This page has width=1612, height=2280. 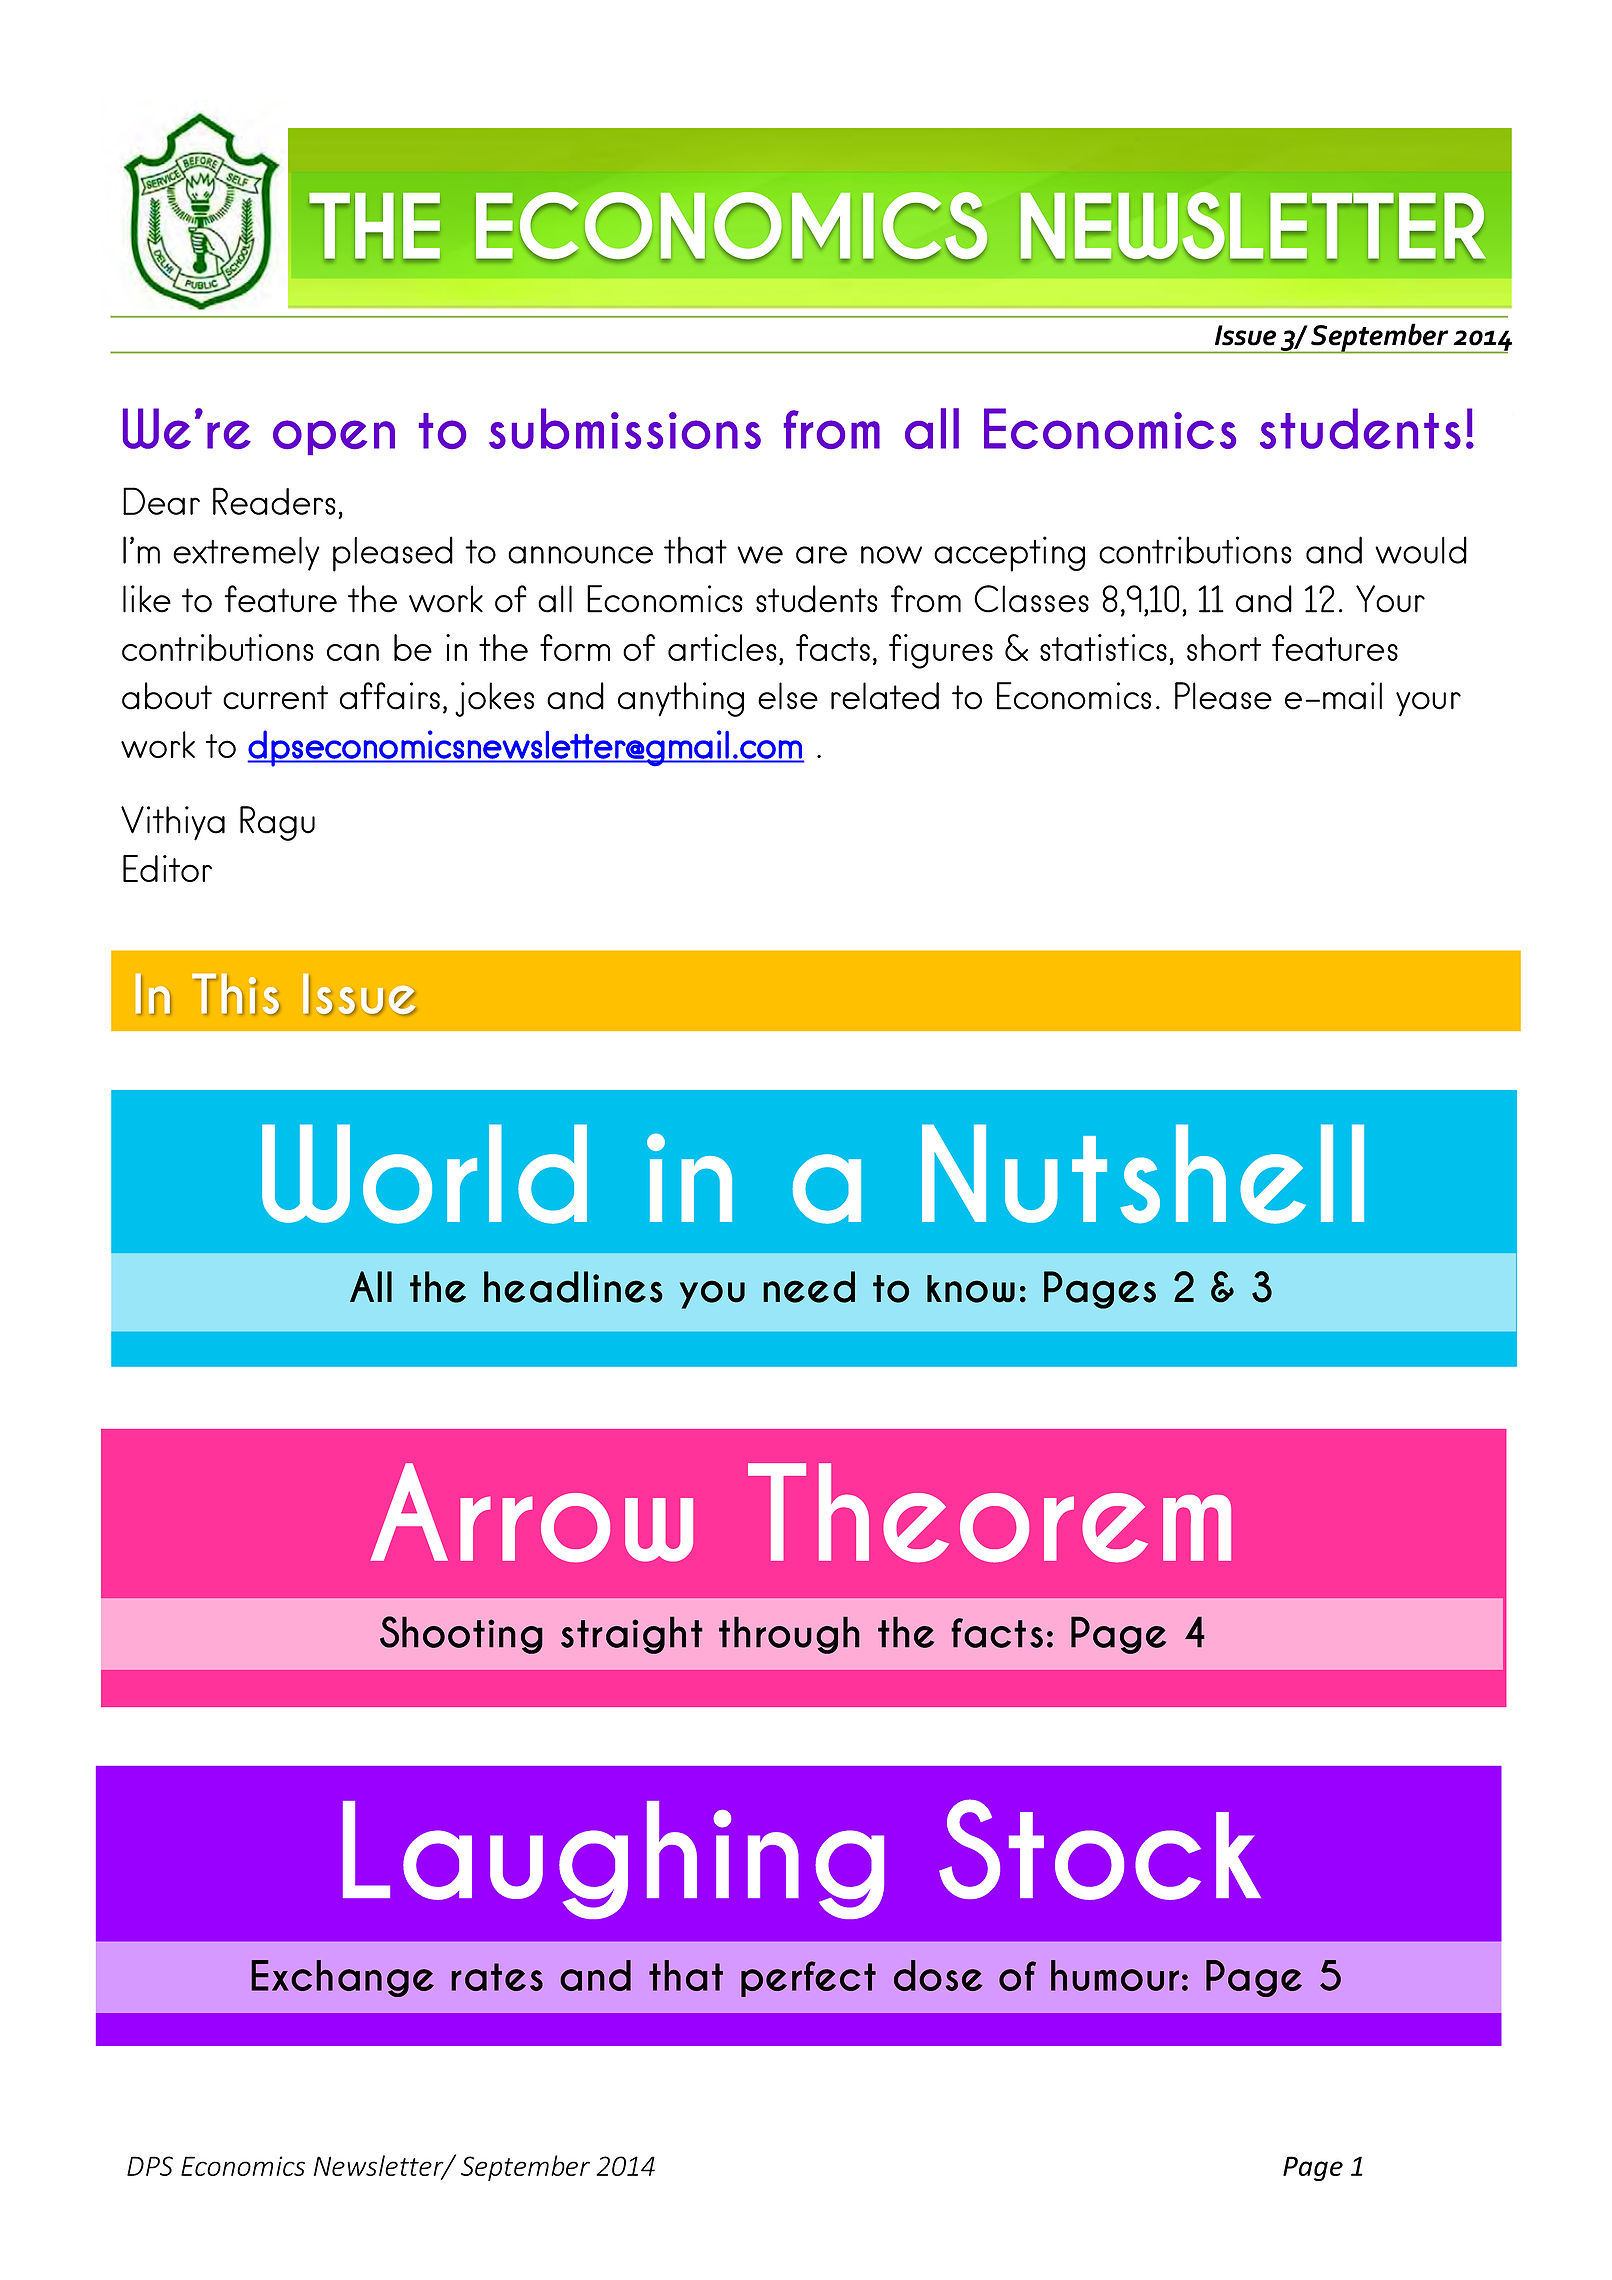 I want to click on Exchange, so click(x=342, y=1978).
